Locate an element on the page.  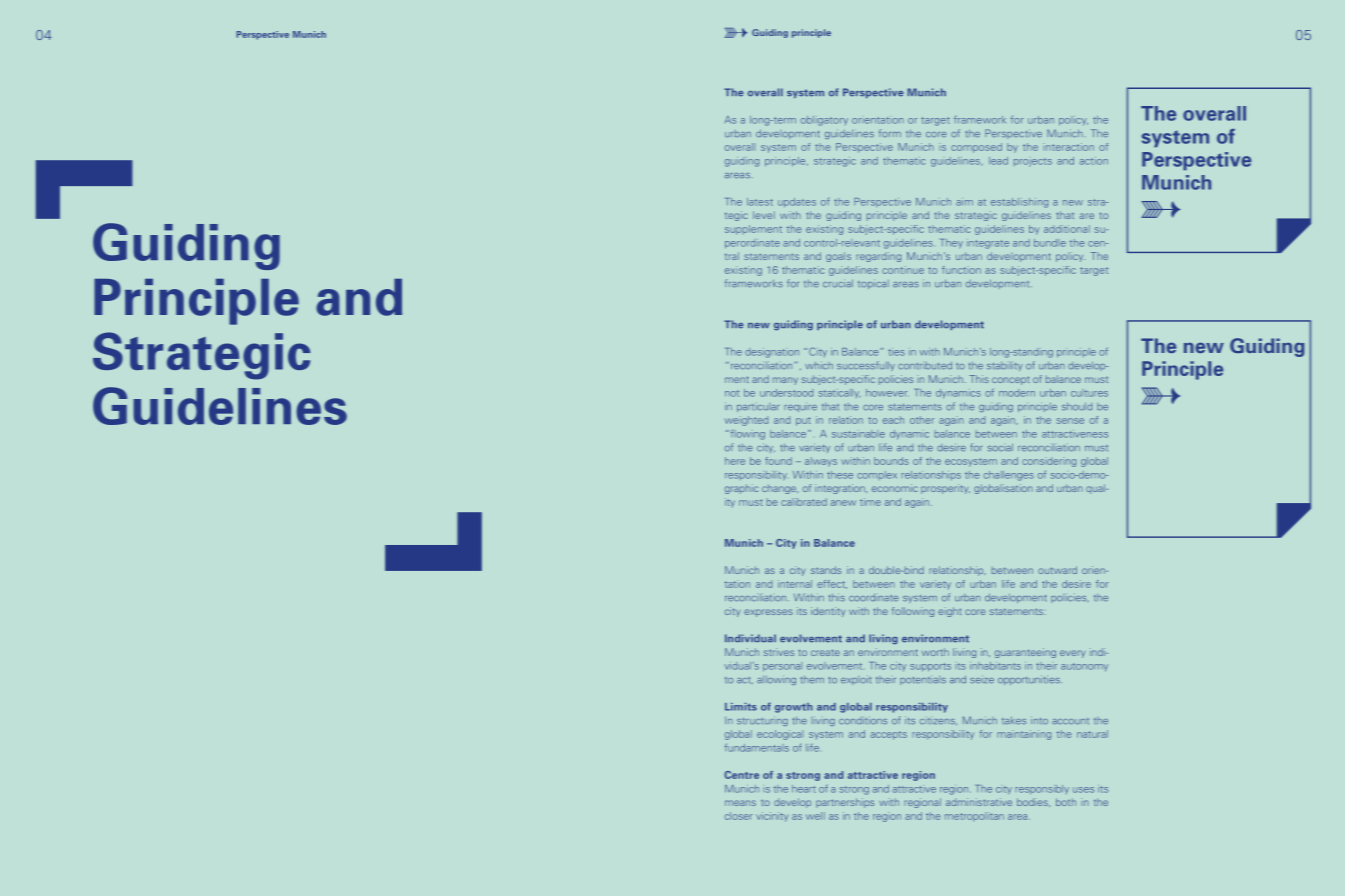
projects is located at coordinates (1033, 162).
